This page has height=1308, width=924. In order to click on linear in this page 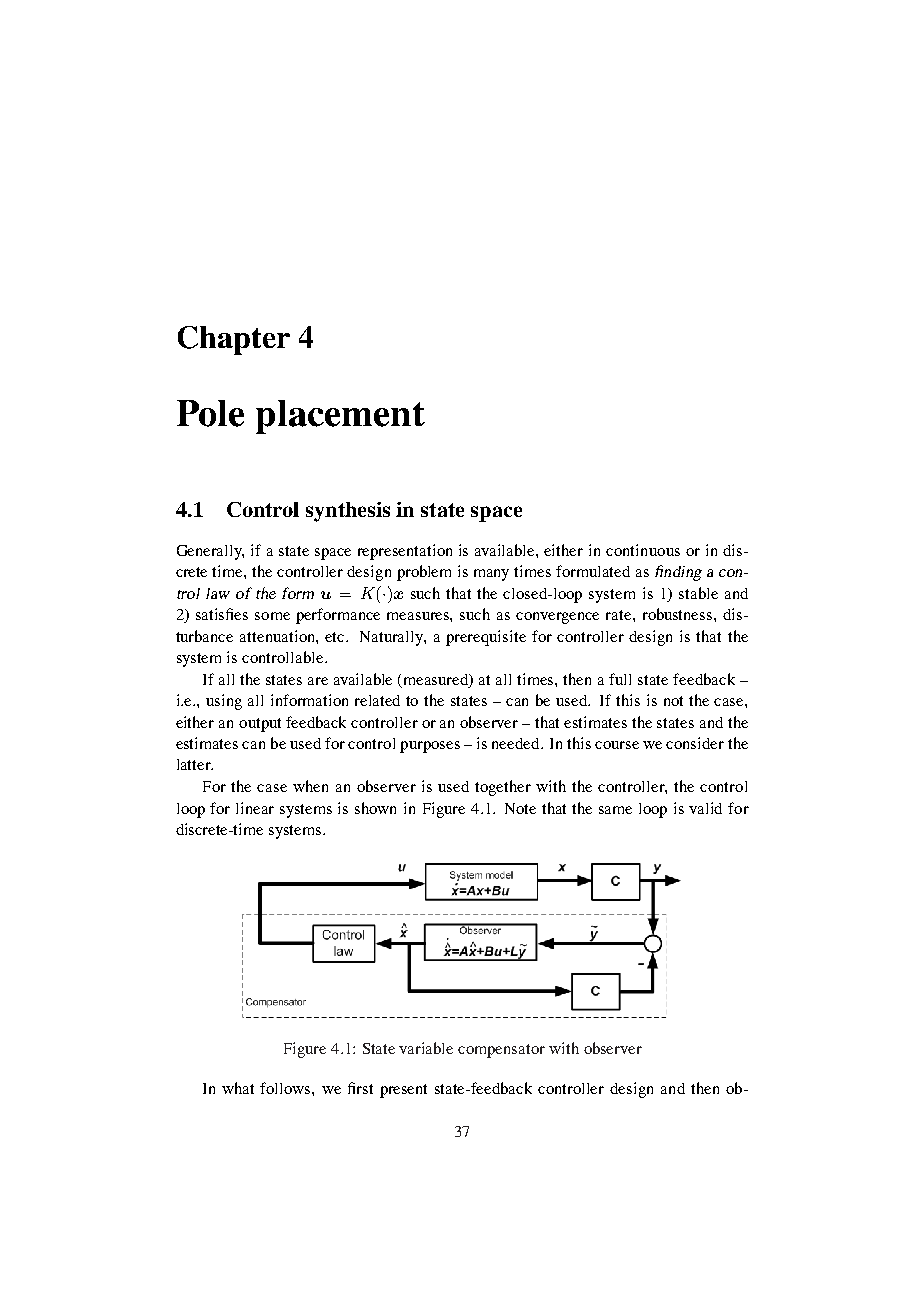, I will do `click(255, 808)`.
